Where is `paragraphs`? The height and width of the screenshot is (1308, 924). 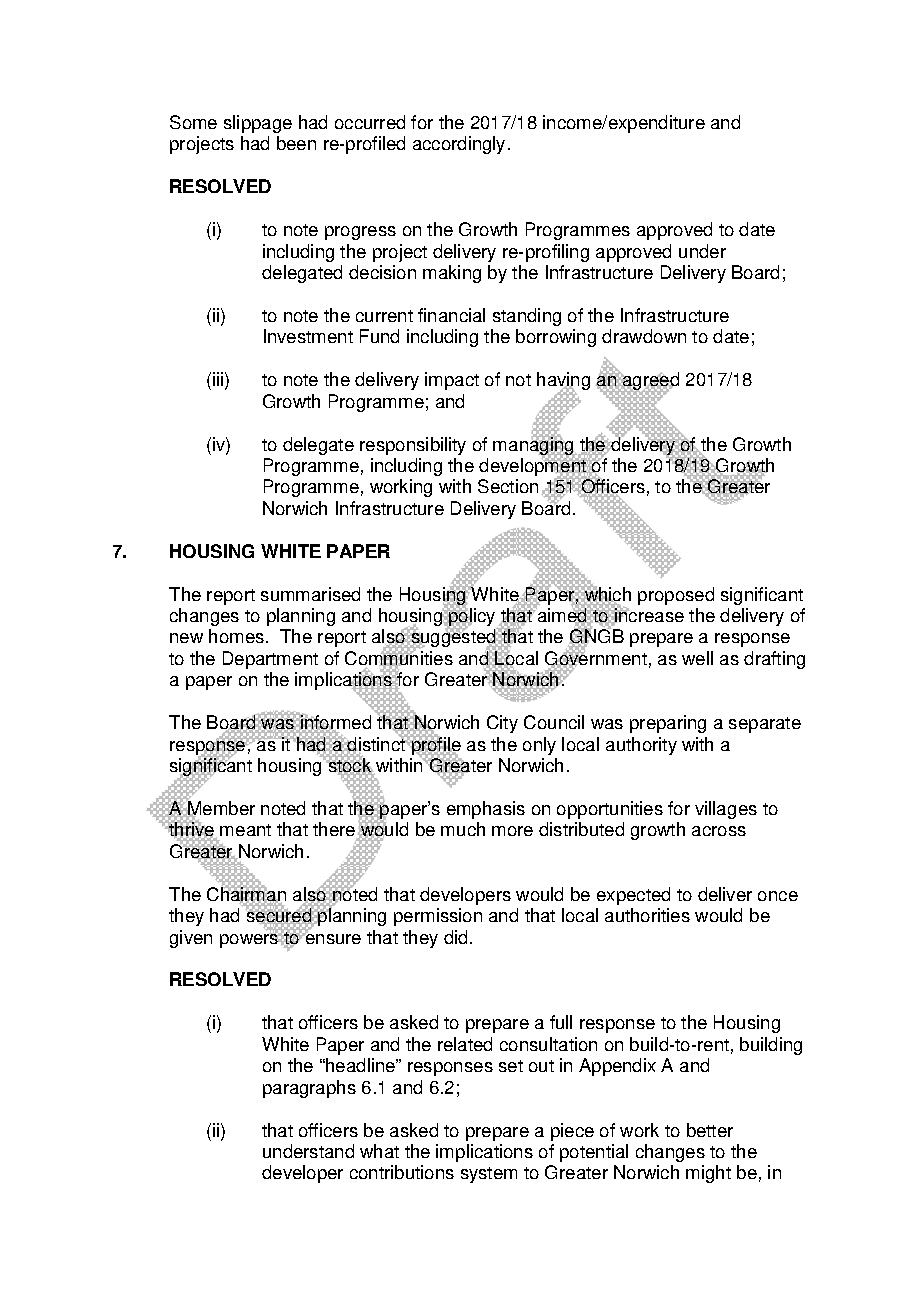 paragraphs is located at coordinates (309, 1089).
